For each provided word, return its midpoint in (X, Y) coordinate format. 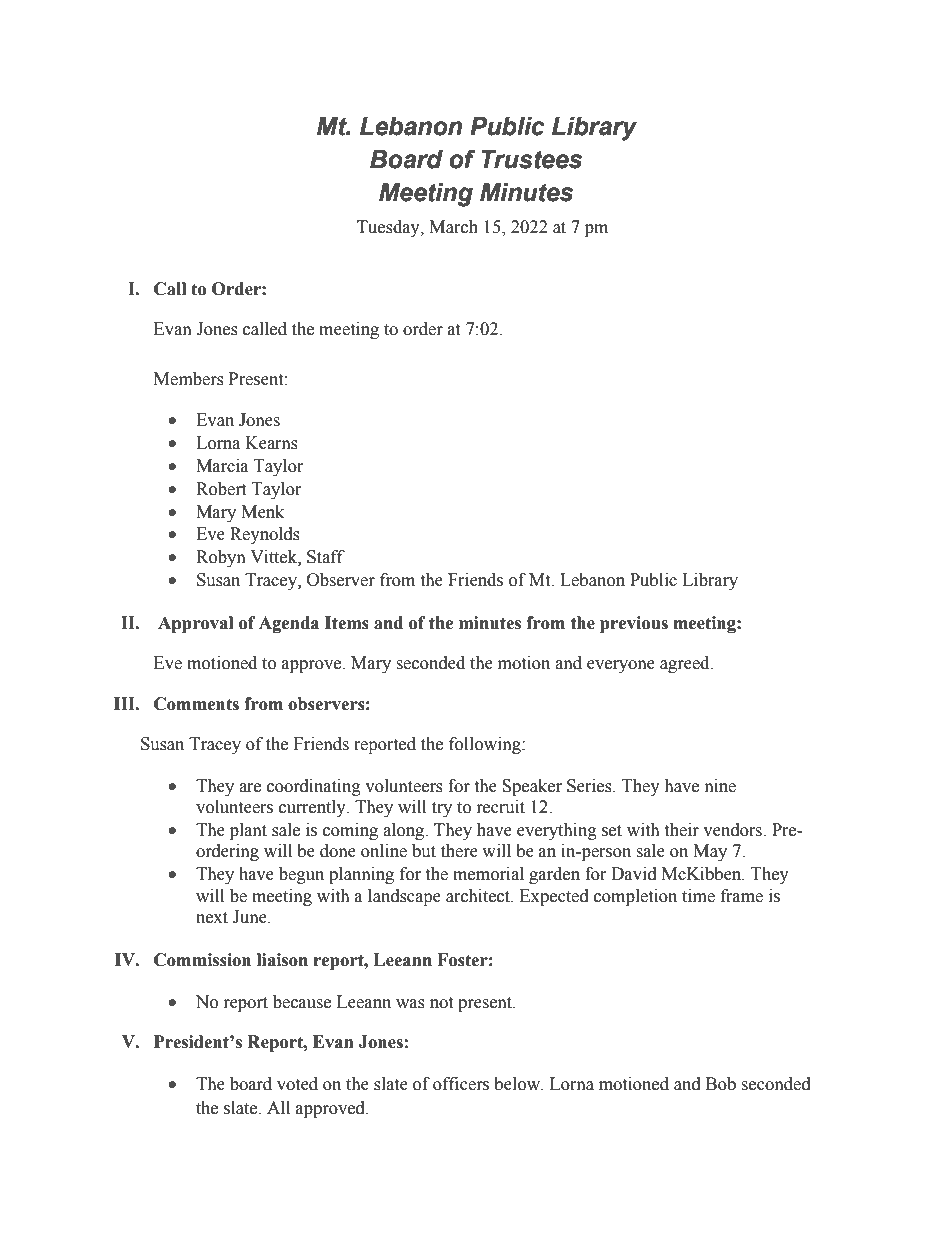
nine (720, 786)
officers (461, 1084)
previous (634, 624)
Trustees (531, 159)
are (250, 788)
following (486, 745)
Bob (721, 1084)
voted (297, 1084)
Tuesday (389, 228)
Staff (326, 557)
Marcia (222, 466)
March (453, 227)
